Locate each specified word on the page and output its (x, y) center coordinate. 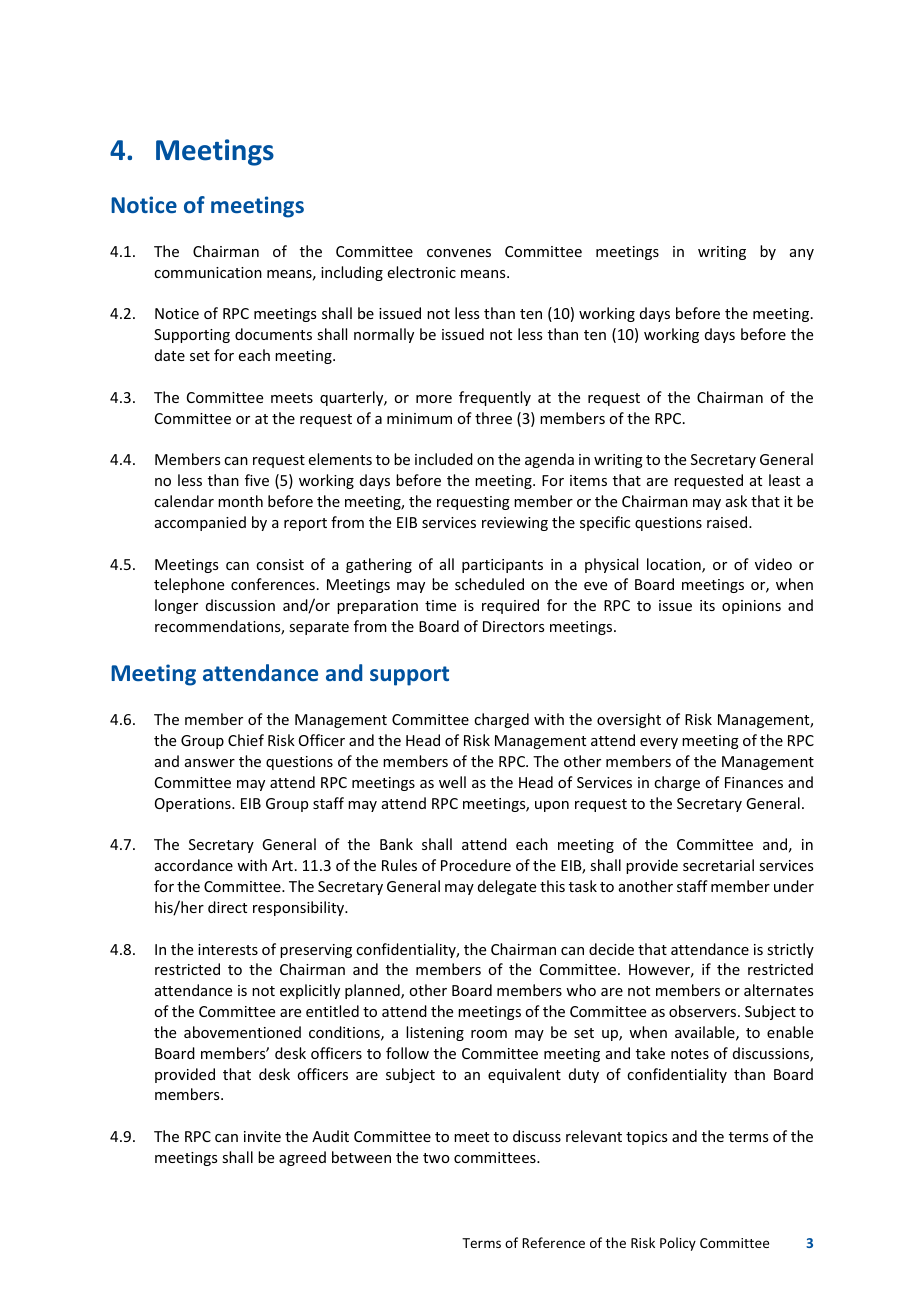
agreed (302, 1158)
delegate (507, 887)
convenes (459, 253)
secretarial (718, 865)
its (707, 605)
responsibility (300, 908)
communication (208, 272)
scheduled (489, 584)
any (802, 254)
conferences (273, 584)
